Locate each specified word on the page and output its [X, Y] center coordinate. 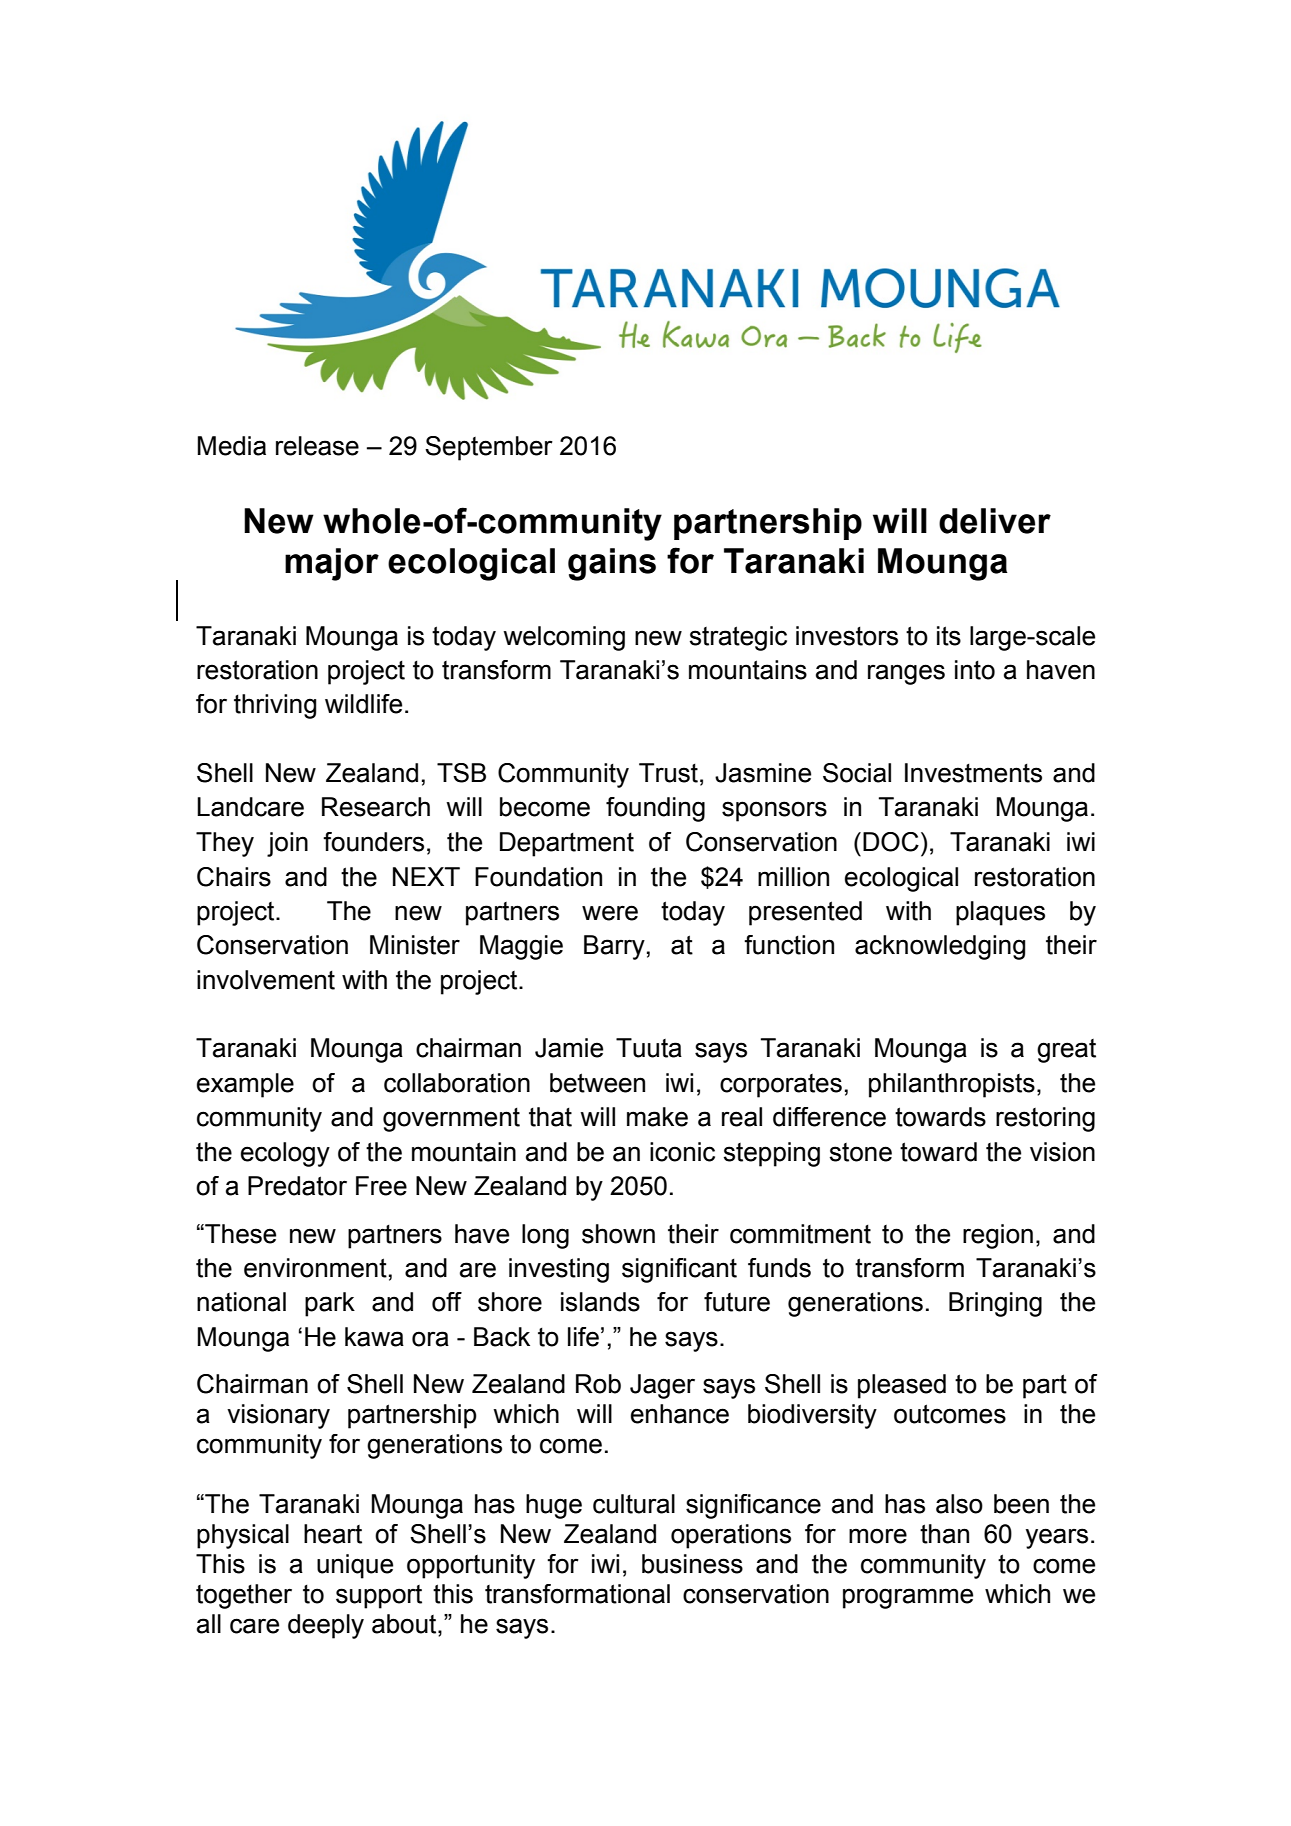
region [998, 1236]
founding [655, 809]
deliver [995, 521]
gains [612, 564]
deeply [326, 1626]
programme [908, 1598]
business [692, 1564]
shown [618, 1234]
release [317, 446]
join [287, 844]
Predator [297, 1186]
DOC [891, 842]
